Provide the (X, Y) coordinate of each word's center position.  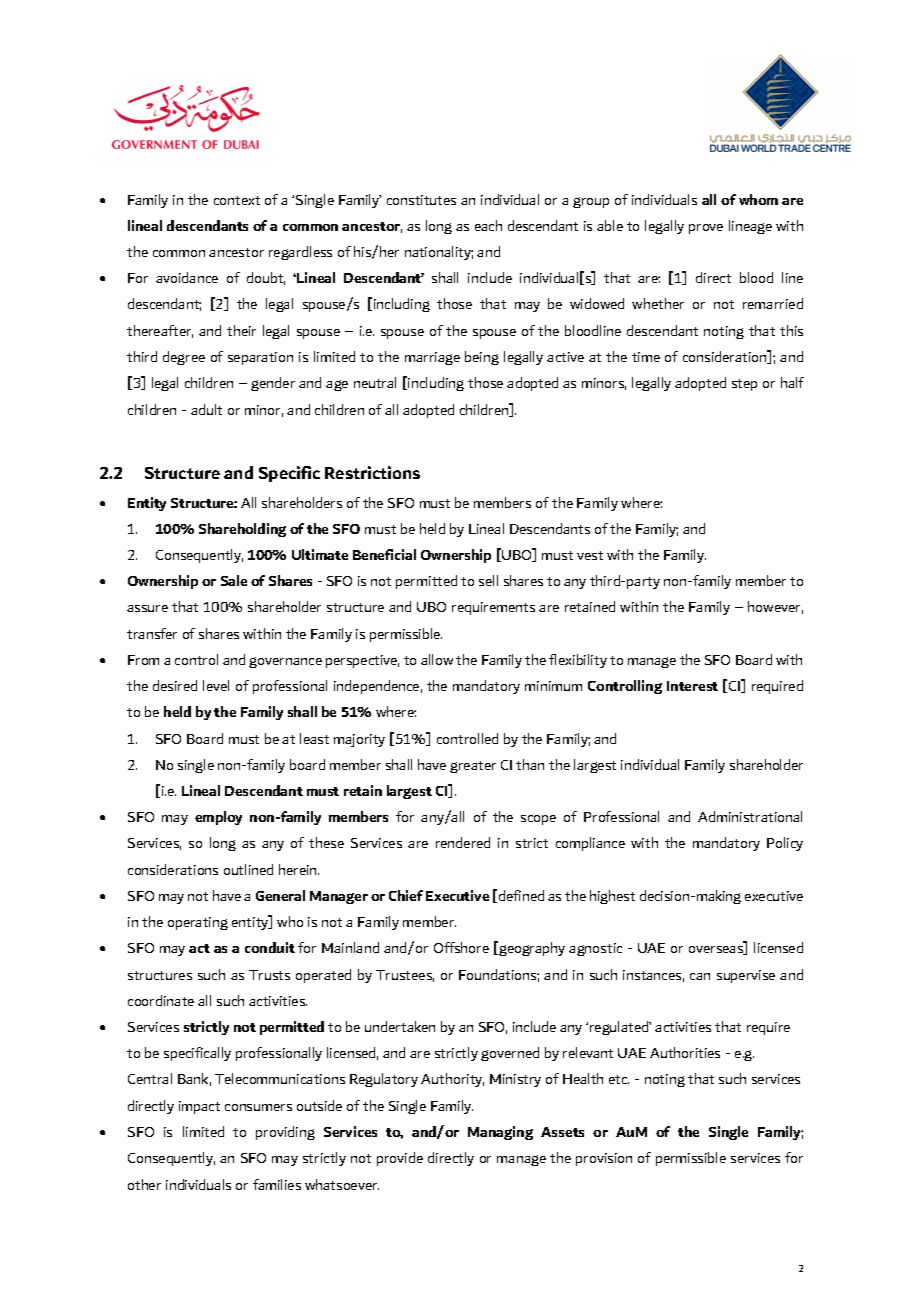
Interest (692, 686)
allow (437, 659)
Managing (500, 1133)
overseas (717, 950)
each (488, 225)
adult (206, 409)
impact (199, 1107)
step (744, 385)
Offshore (461, 947)
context (237, 200)
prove (706, 229)
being (482, 358)
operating (198, 923)
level (216, 685)
